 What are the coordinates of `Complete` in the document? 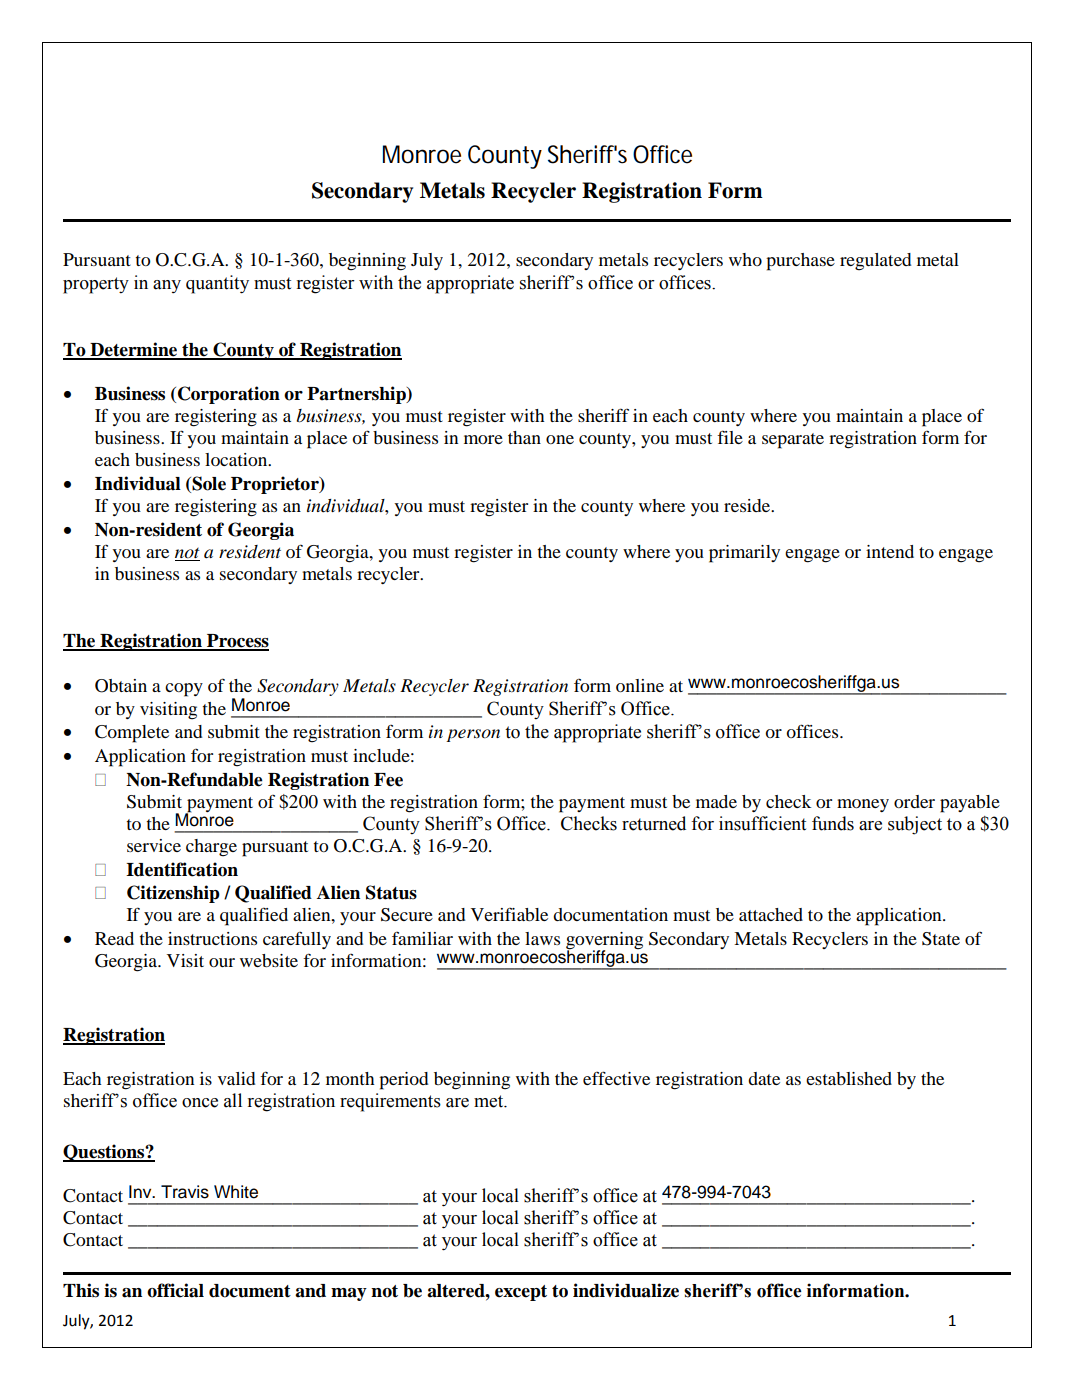 It's located at (132, 734).
